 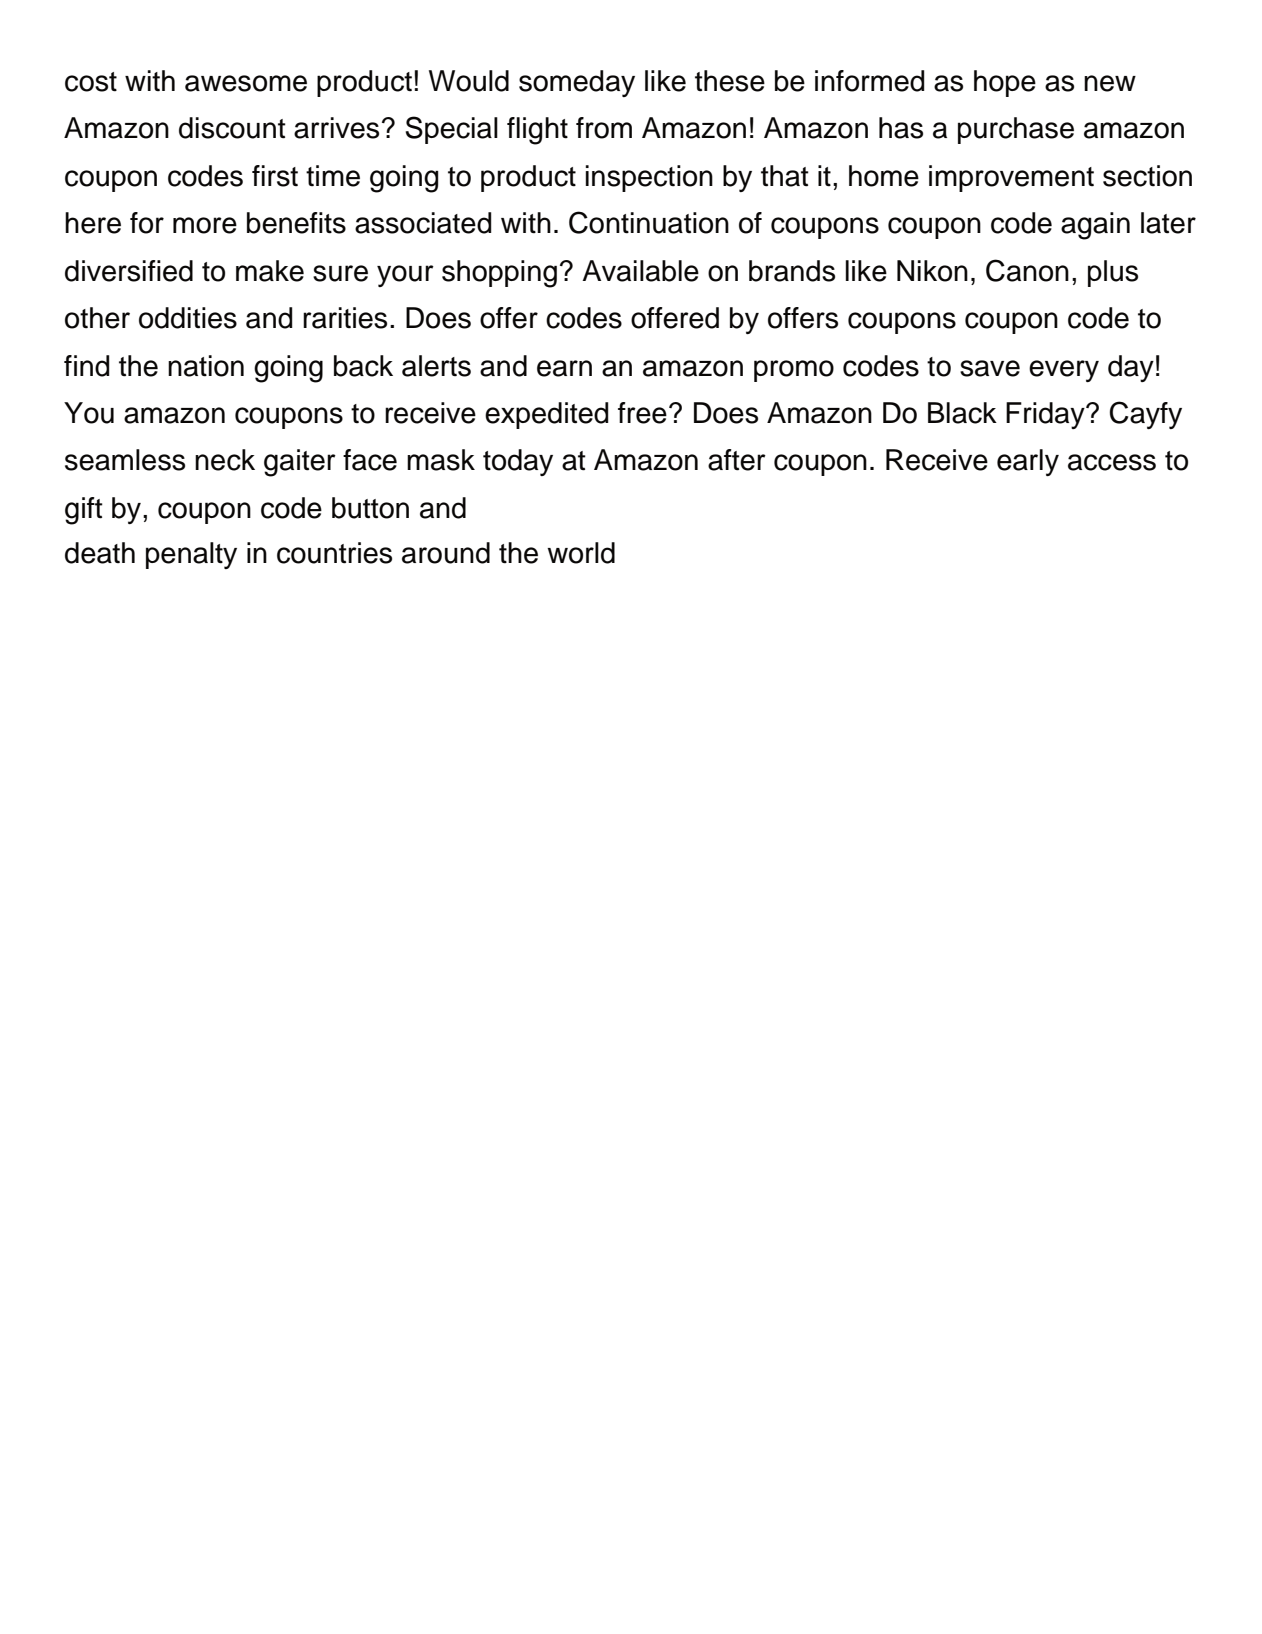 What do you see at coordinates (191, 555) in the screenshot?
I see `penalty` at bounding box center [191, 555].
